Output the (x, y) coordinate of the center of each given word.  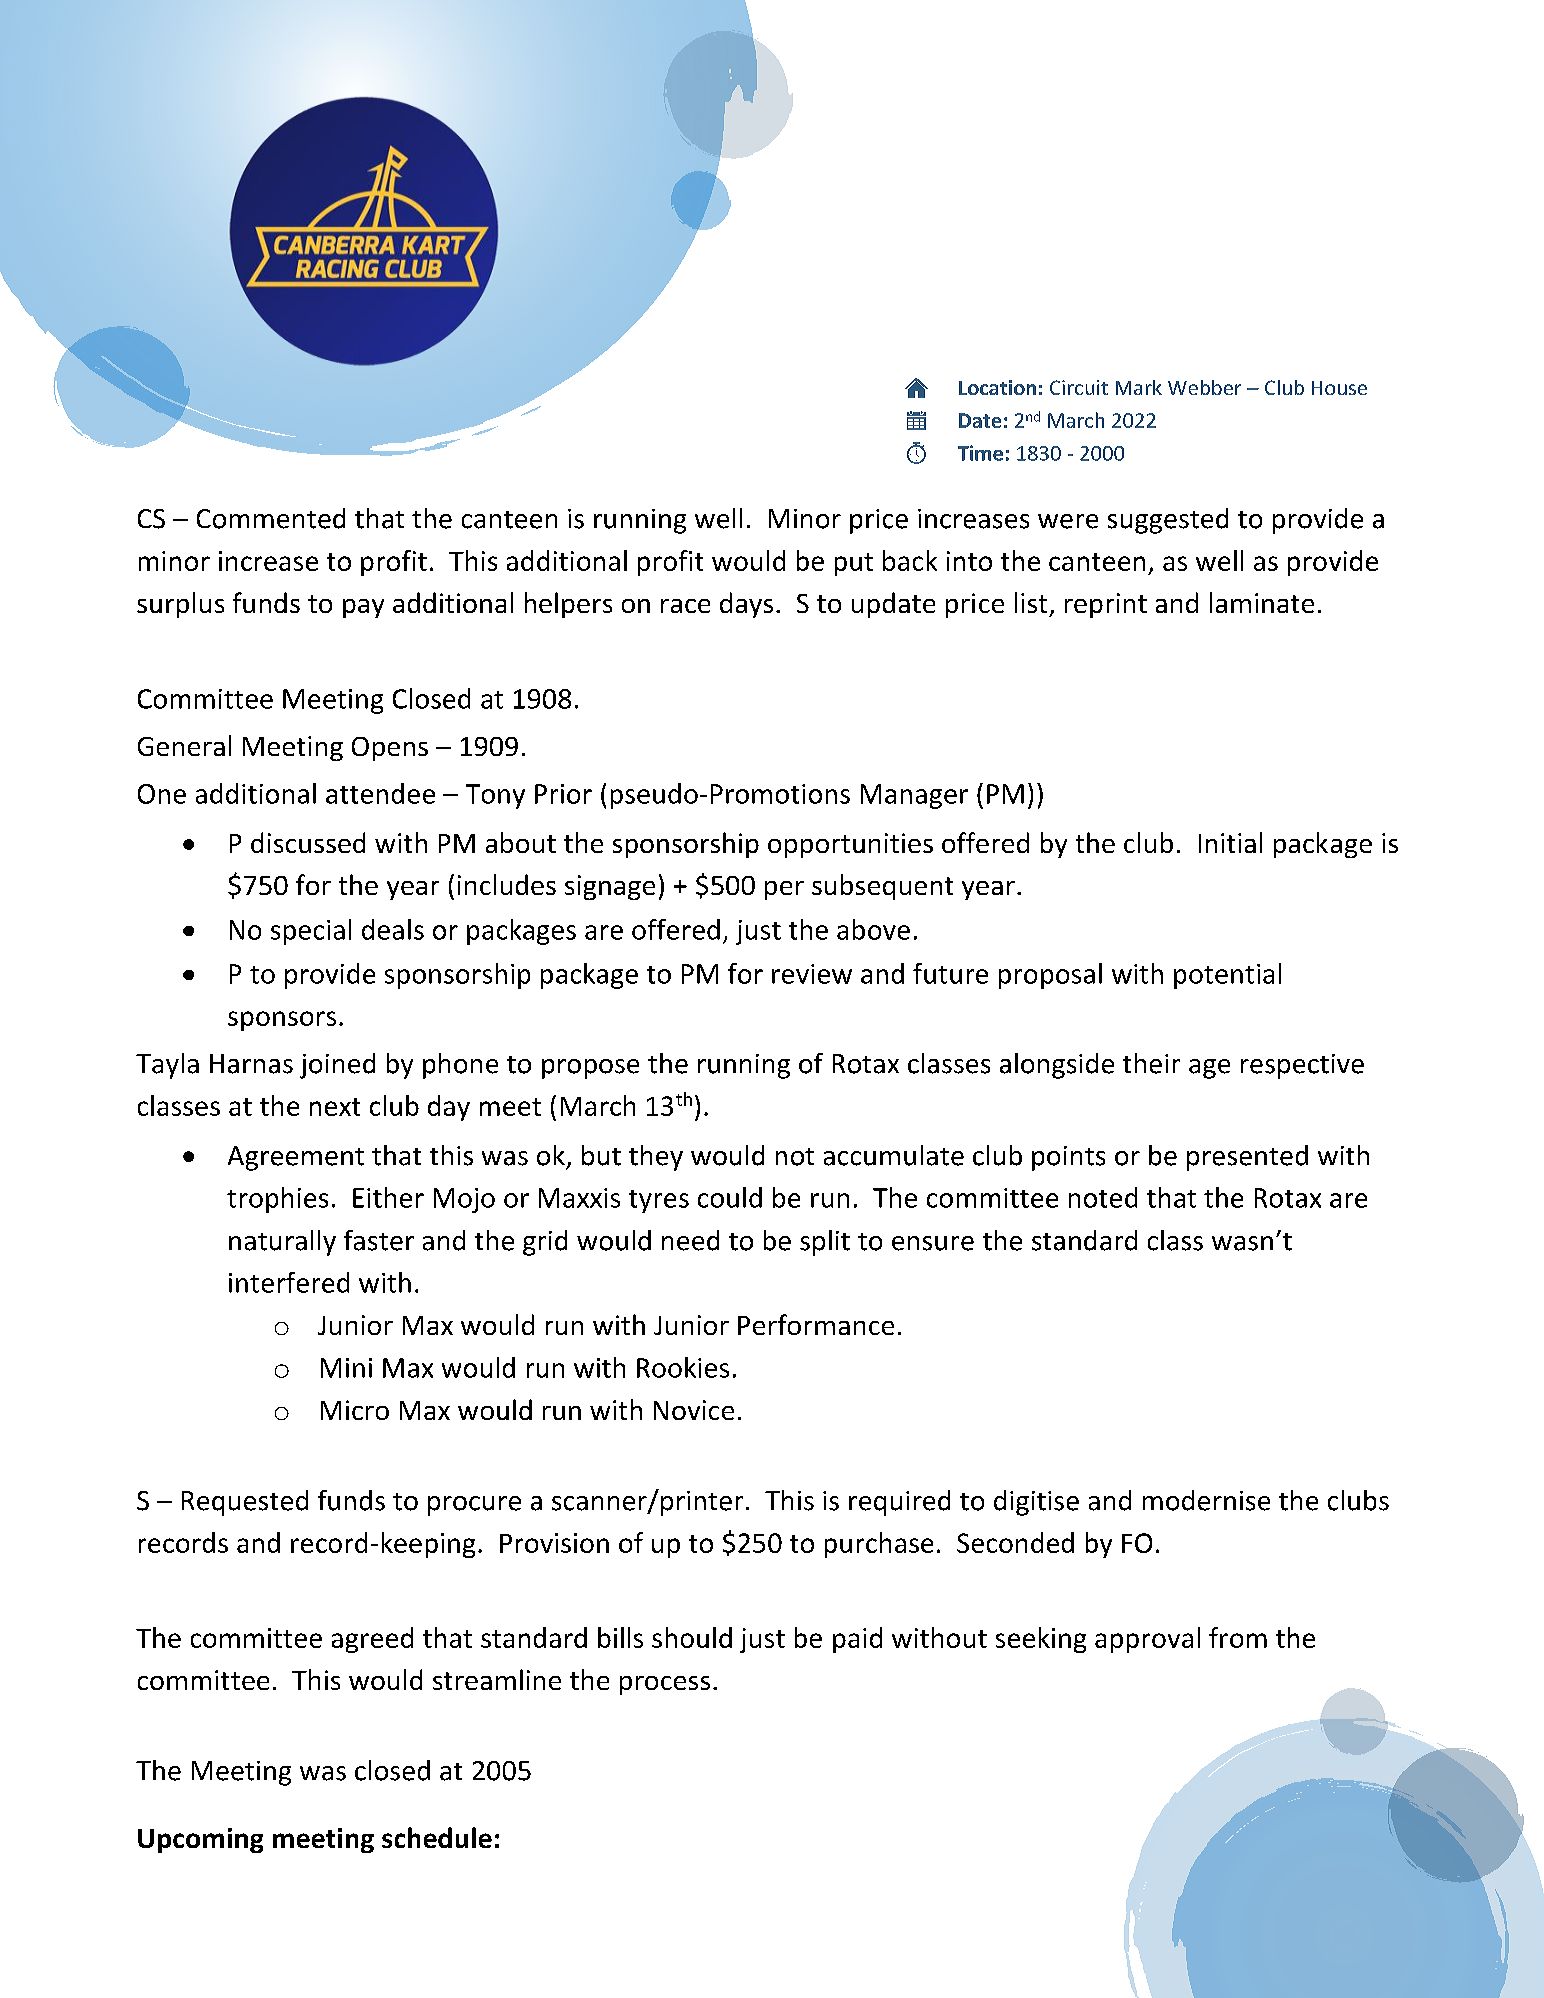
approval (1147, 1640)
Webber (1204, 387)
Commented (271, 518)
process (665, 1685)
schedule (437, 1837)
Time (980, 453)
